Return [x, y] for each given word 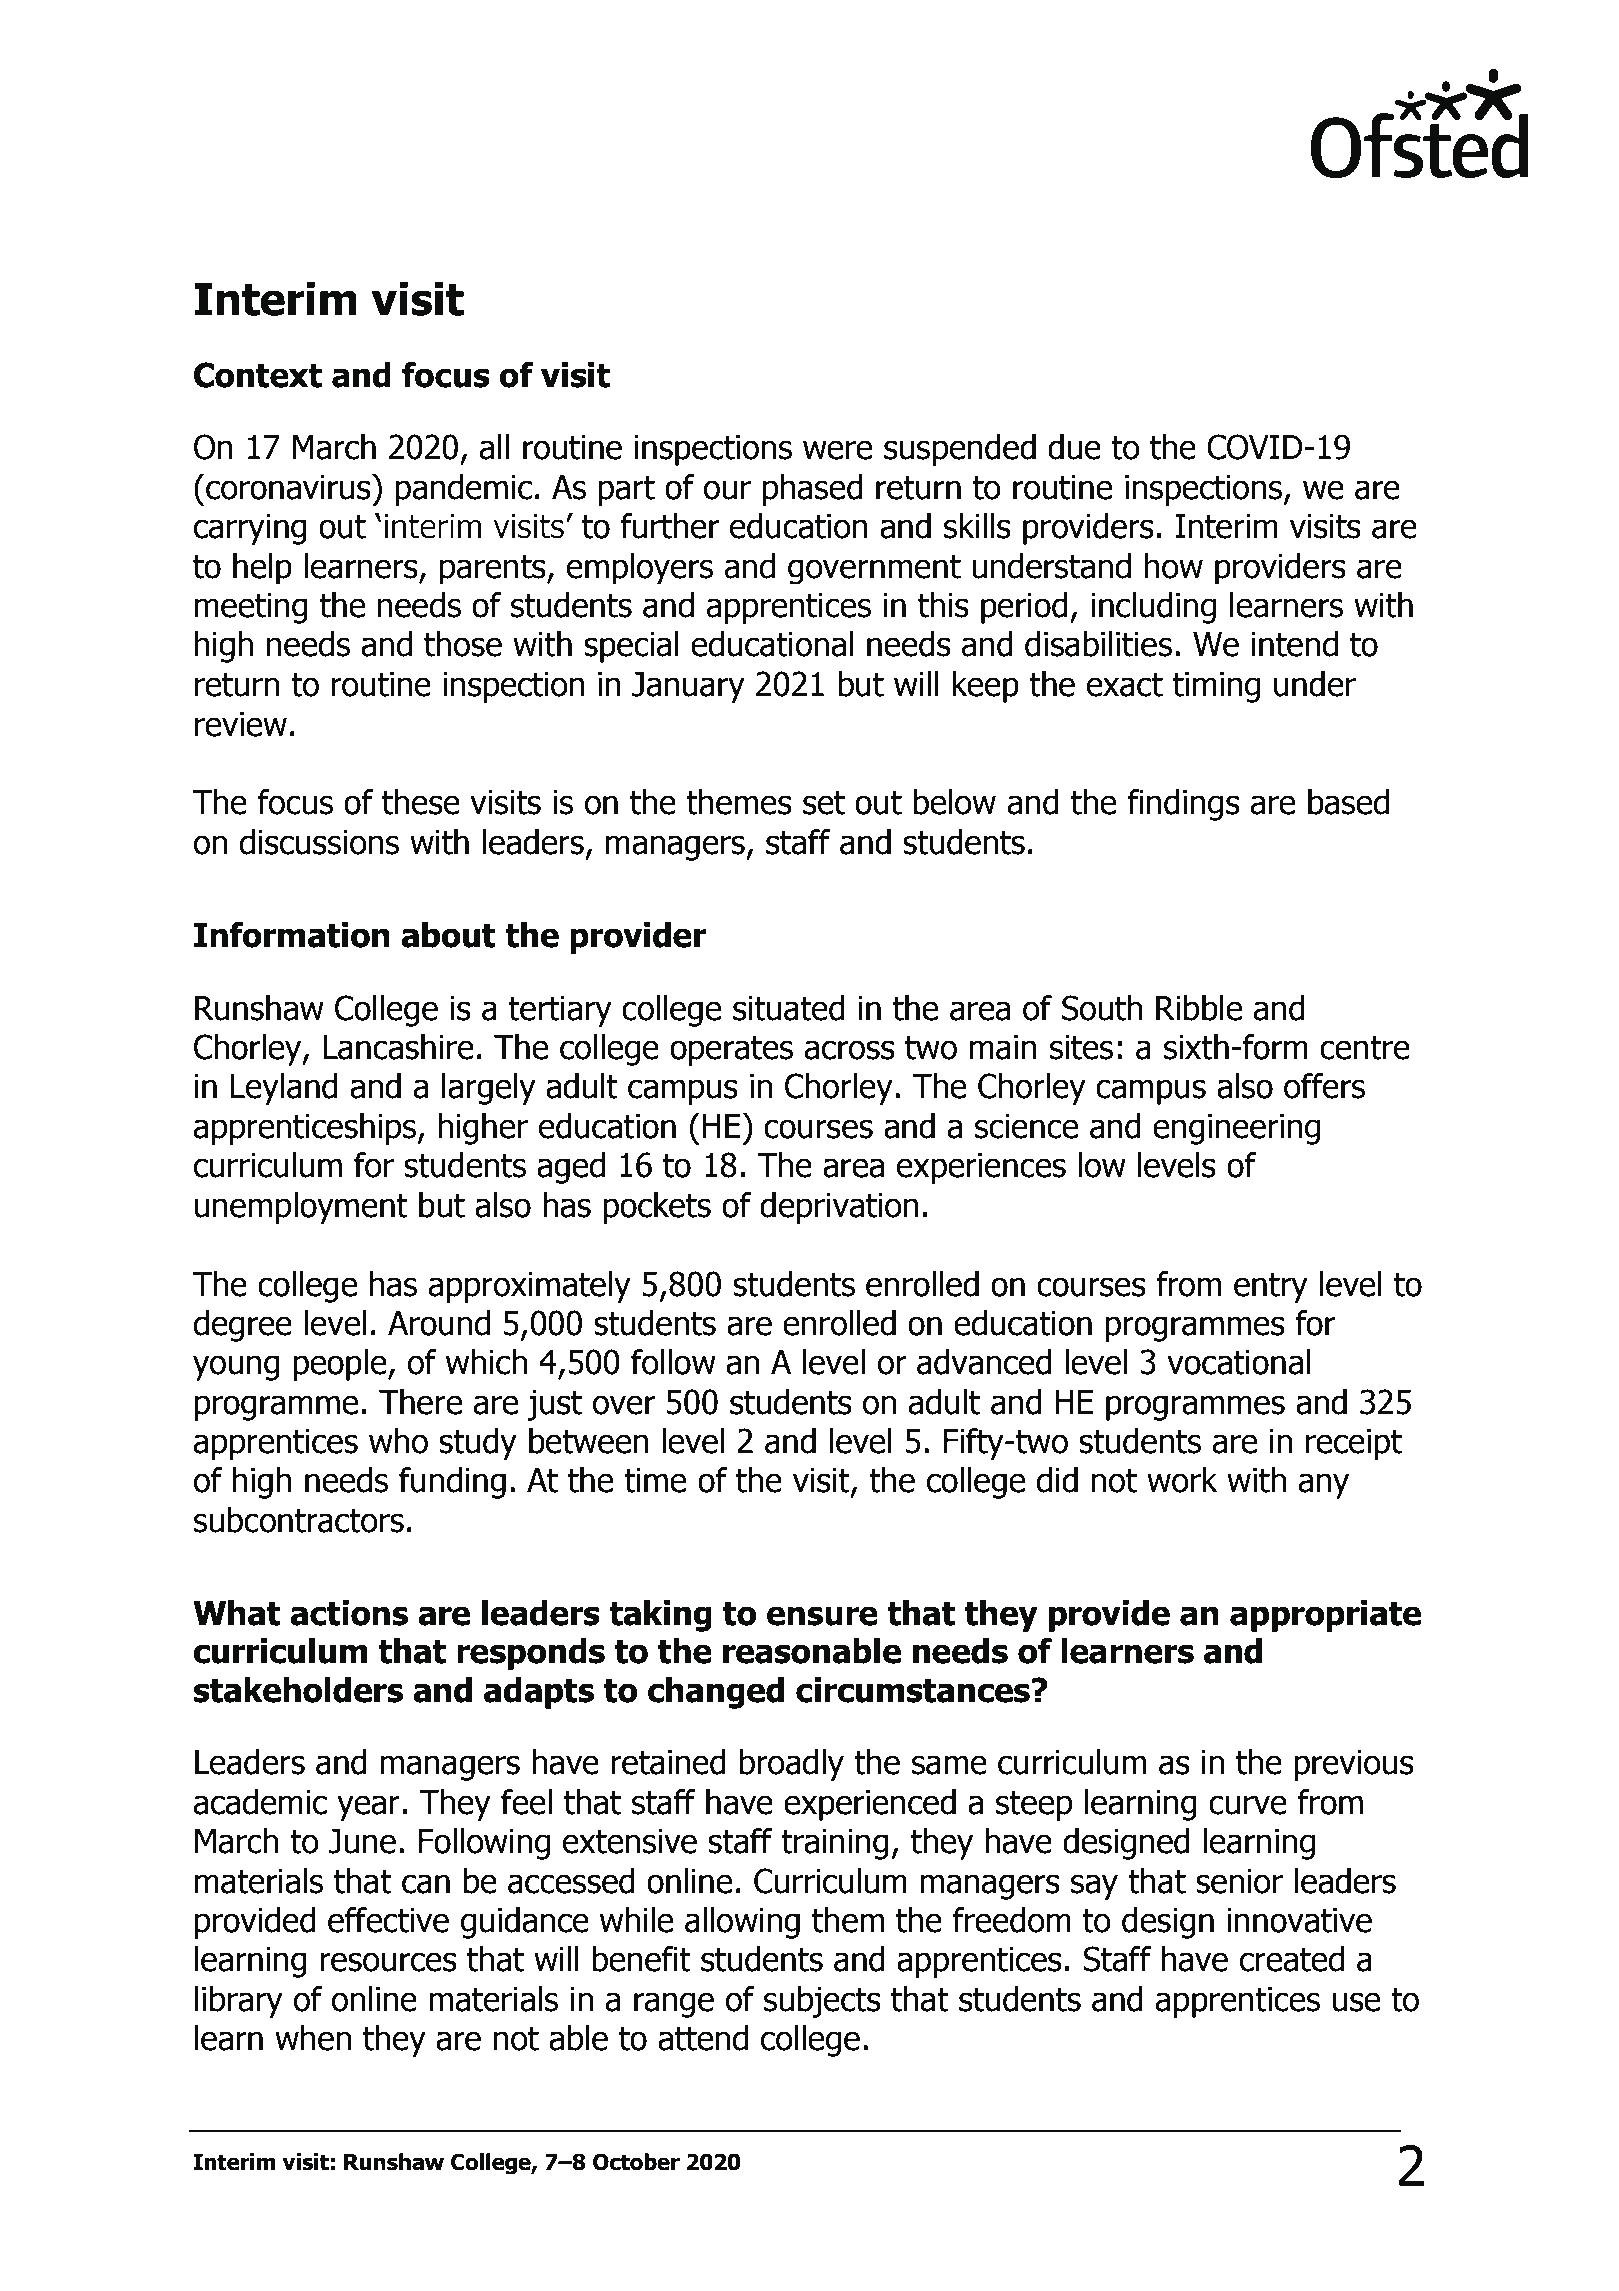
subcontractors [299, 1520]
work [1182, 1480]
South [1102, 1008]
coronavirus [289, 487]
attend [703, 2038]
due [1074, 447]
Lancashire [398, 1047]
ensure [822, 1616]
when [313, 2038]
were [837, 450]
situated [789, 1008]
